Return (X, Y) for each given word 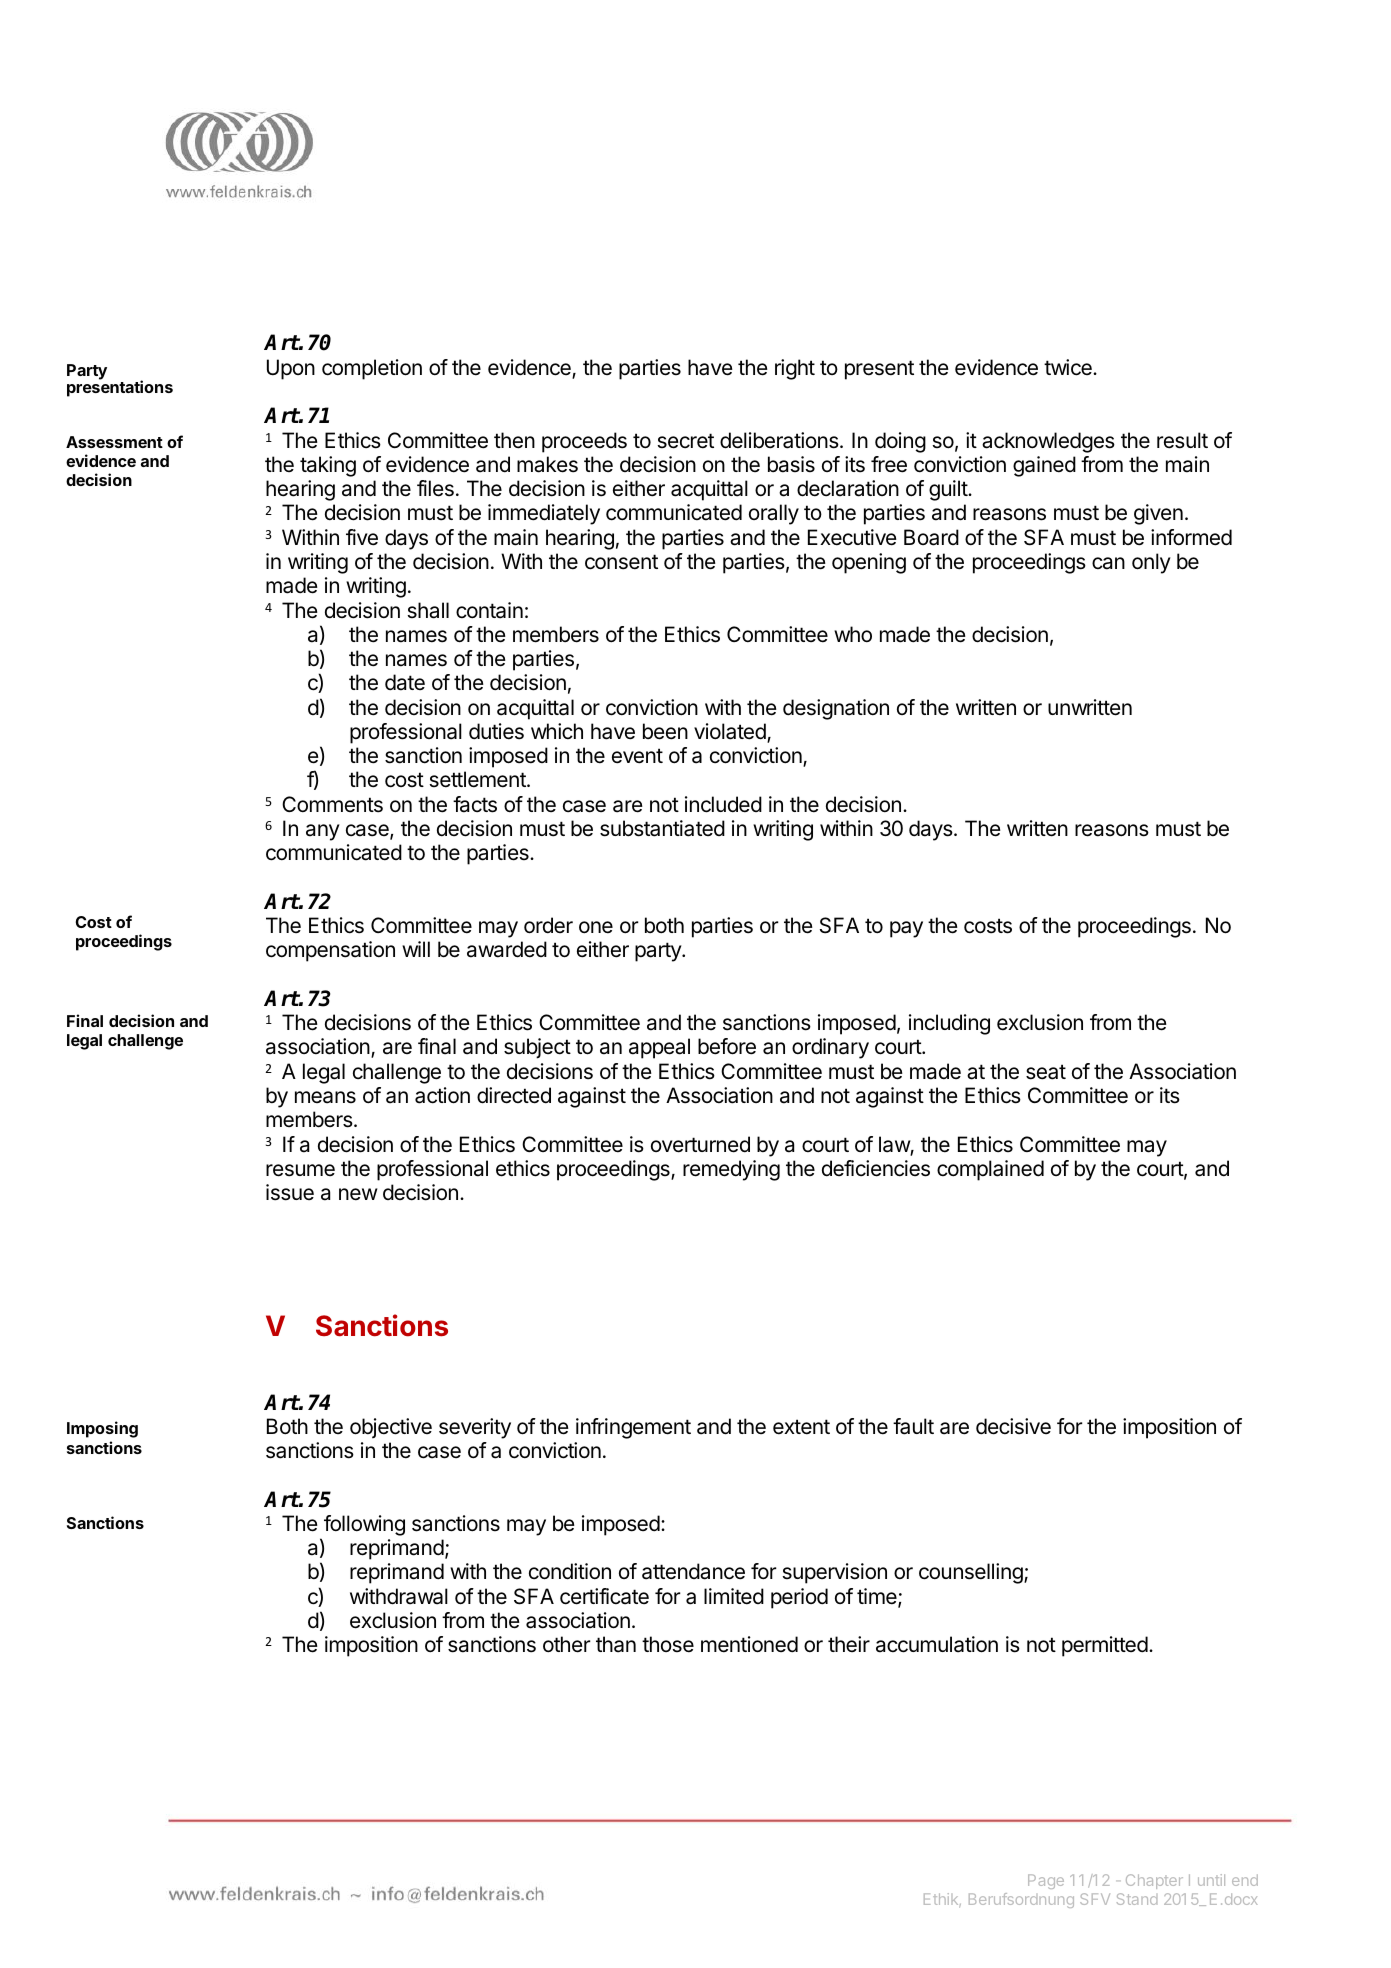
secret (685, 441)
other (567, 1644)
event (637, 756)
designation (836, 709)
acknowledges (1048, 442)
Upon (291, 369)
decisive (1013, 1426)
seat (1046, 1072)
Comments (332, 804)
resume (300, 1170)
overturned (700, 1144)
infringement (633, 1428)
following (364, 1525)
